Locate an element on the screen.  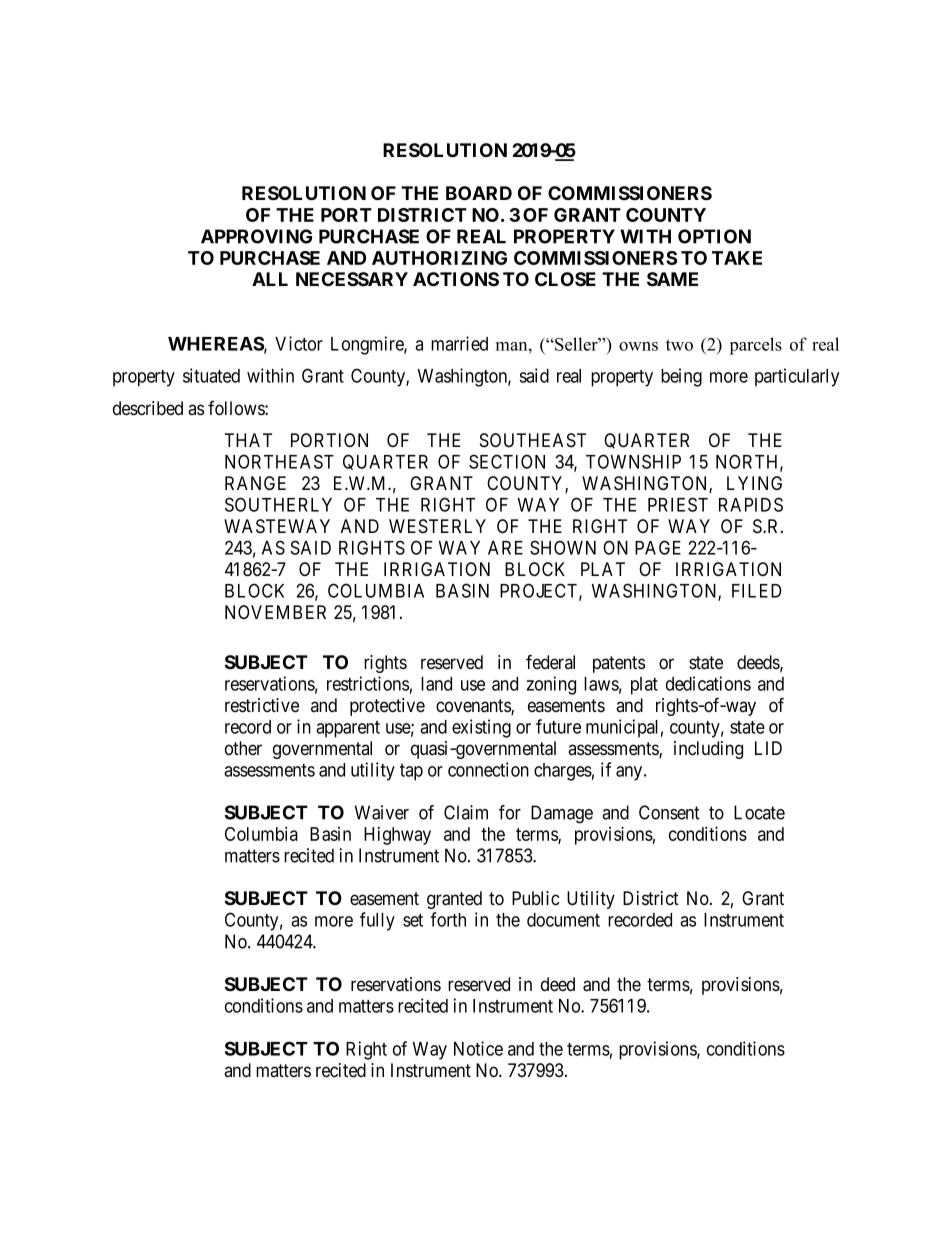
Notice is located at coordinates (478, 1048).
